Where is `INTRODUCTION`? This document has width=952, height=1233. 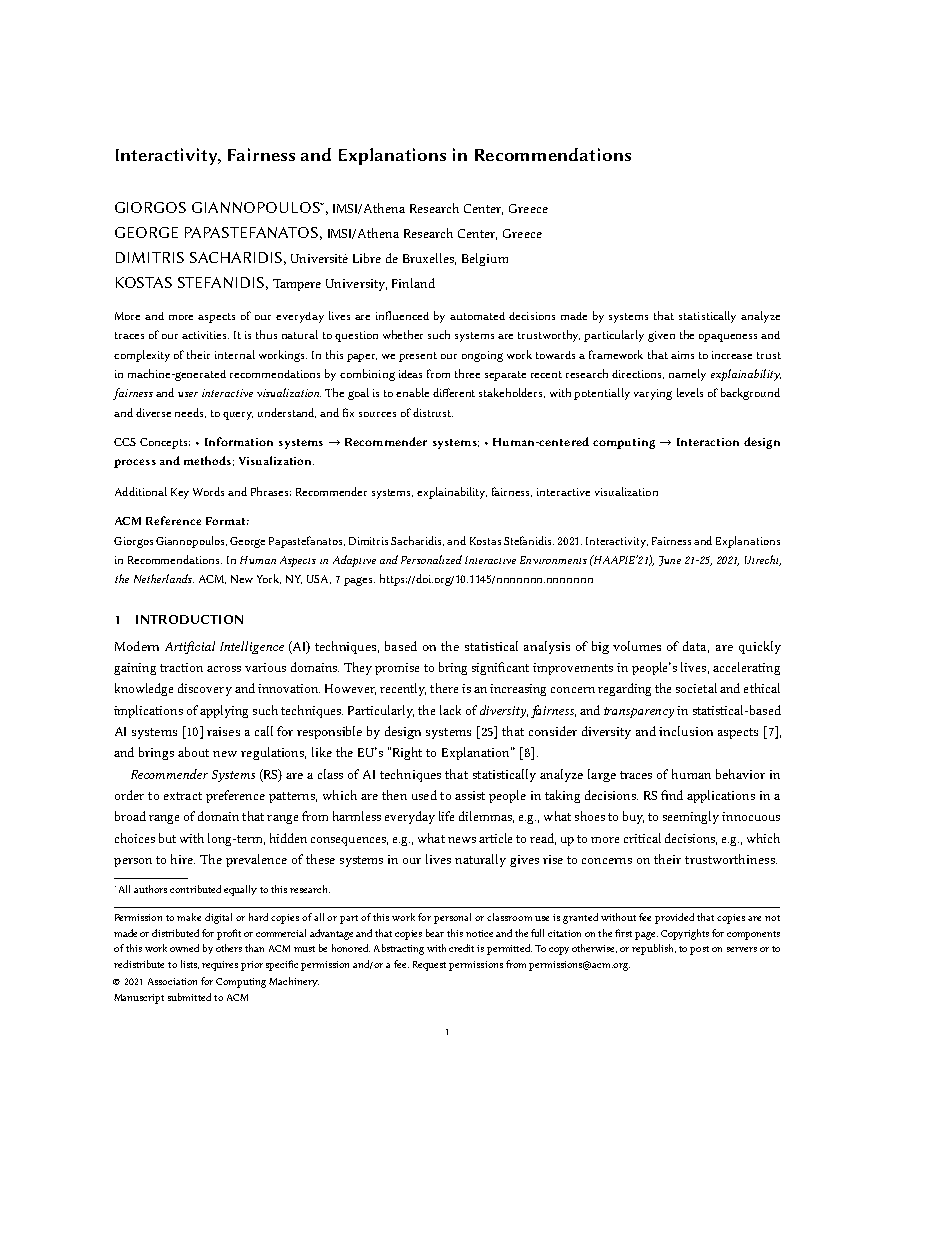
INTRODUCTION is located at coordinates (189, 619).
